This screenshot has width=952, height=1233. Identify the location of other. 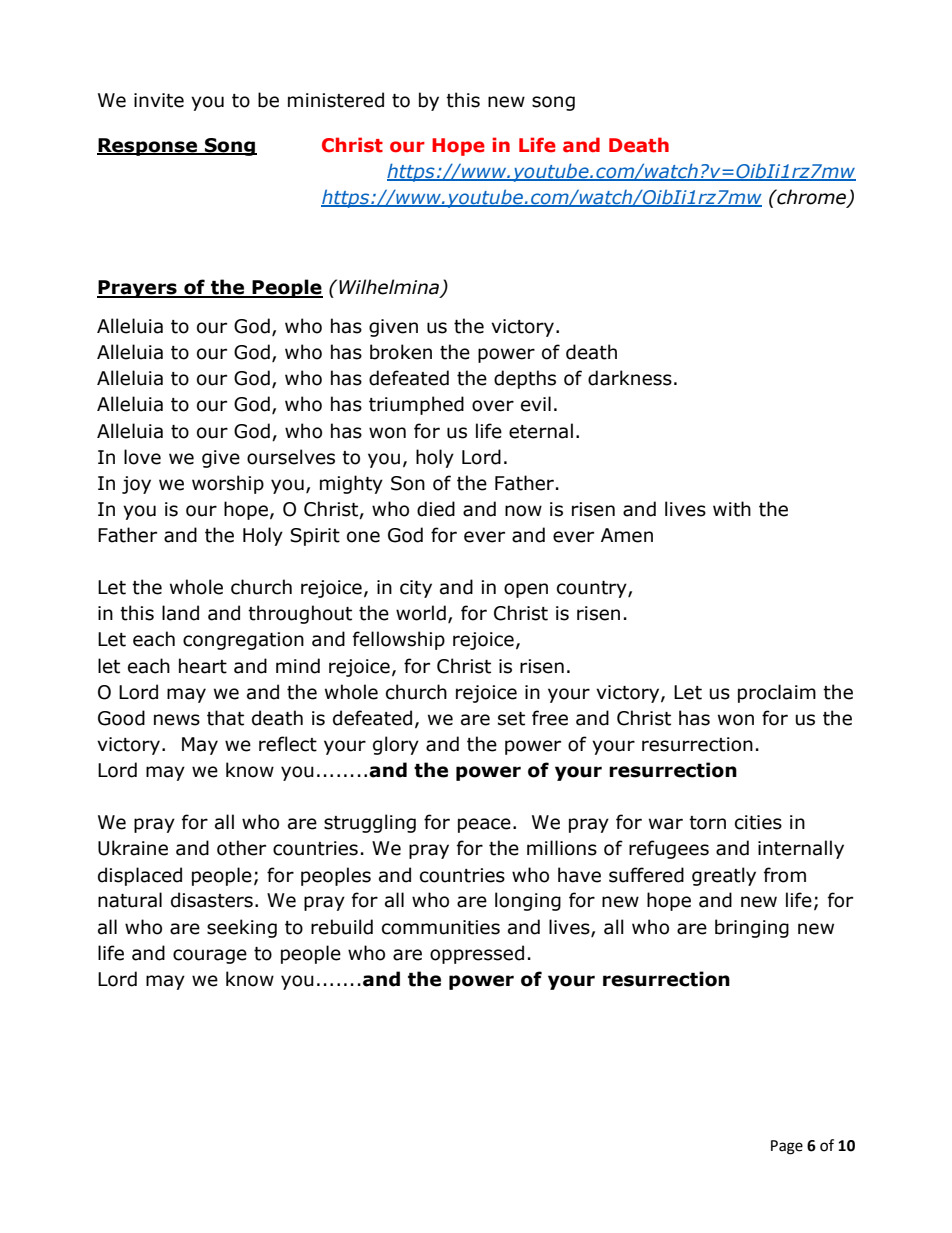
(241, 848).
